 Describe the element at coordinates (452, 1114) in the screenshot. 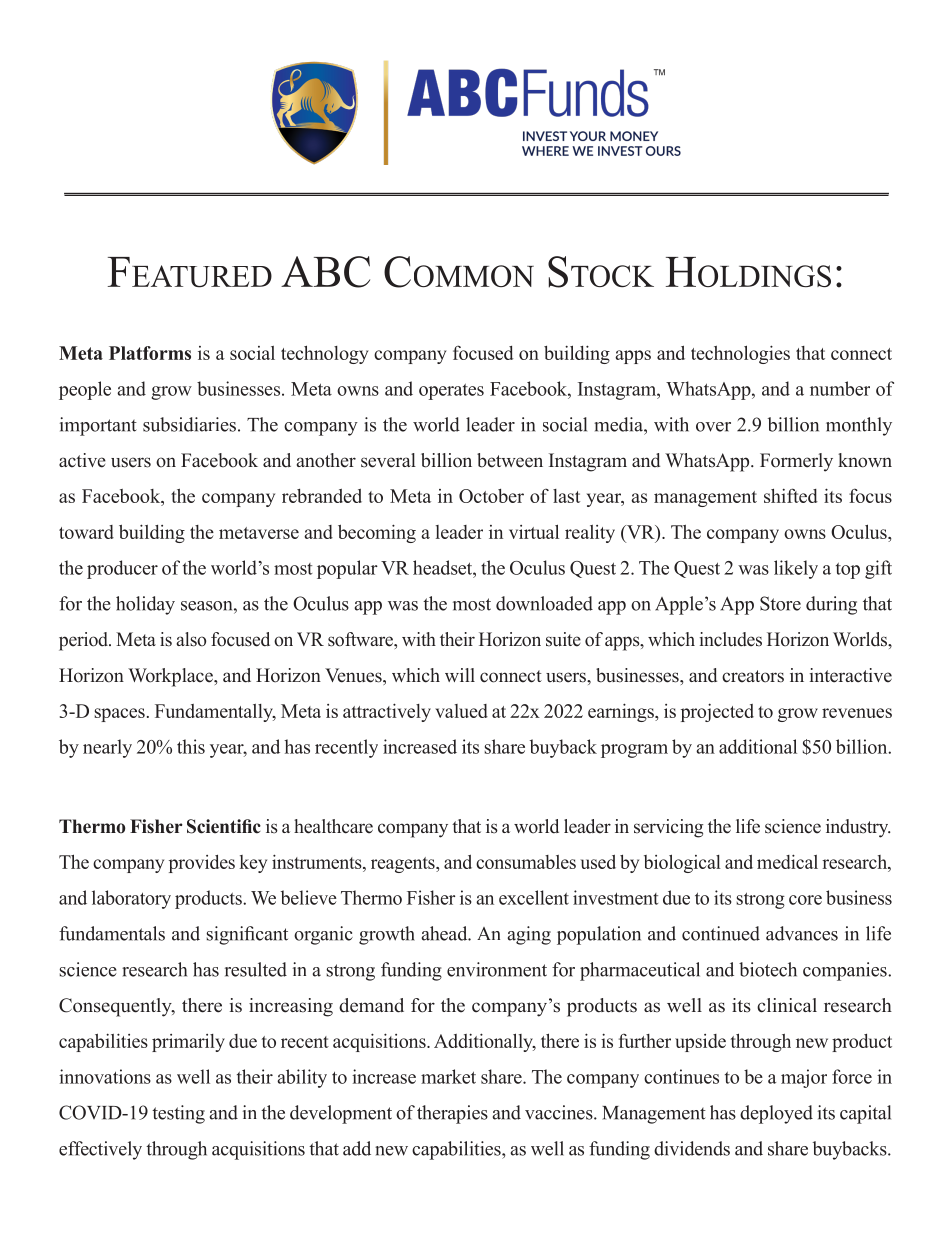

I see `therapies` at that location.
